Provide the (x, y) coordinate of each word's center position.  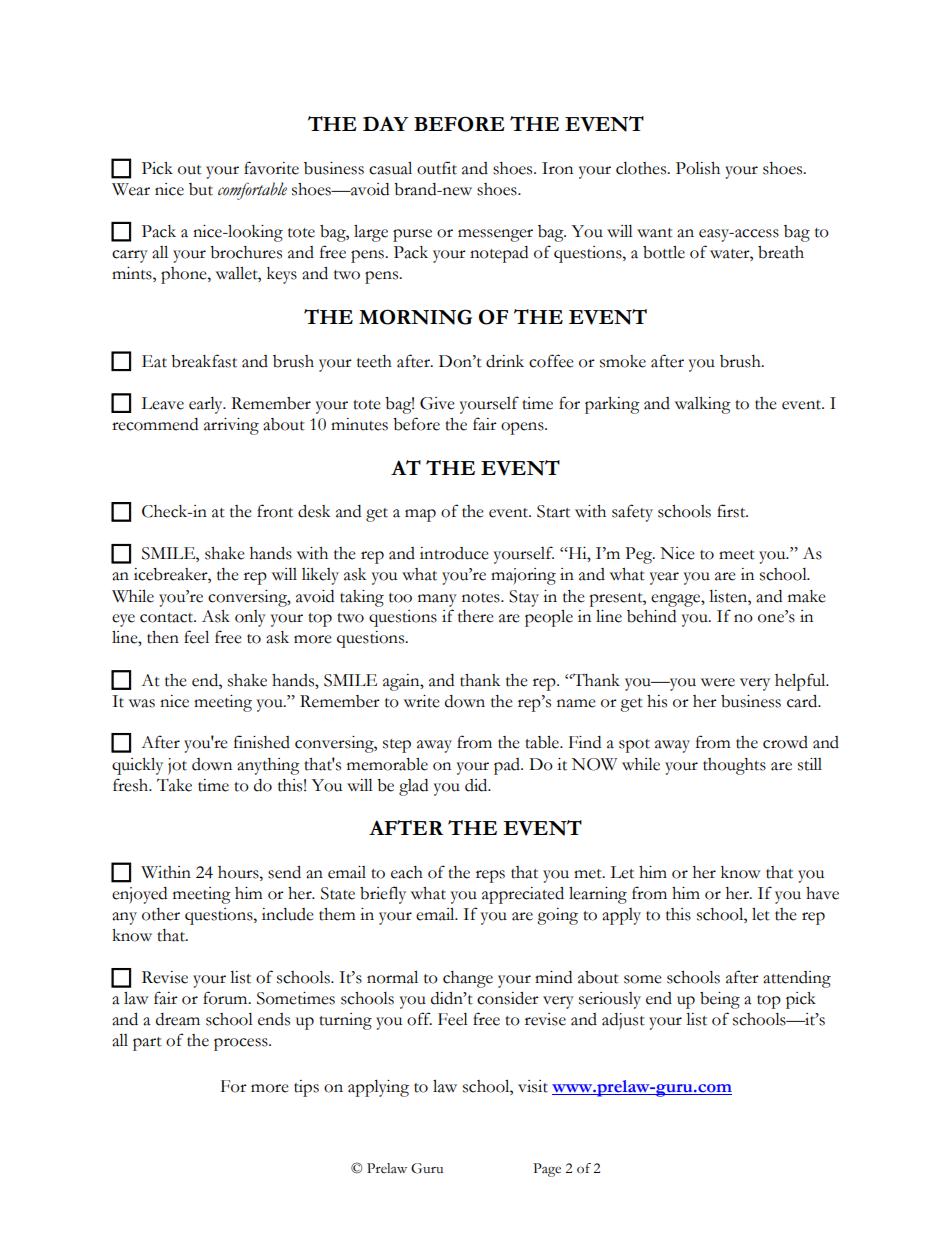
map (420, 515)
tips (306, 1088)
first (732, 511)
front (275, 511)
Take (174, 785)
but (201, 189)
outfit (437, 168)
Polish (698, 168)
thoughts (734, 766)
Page (547, 1170)
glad (413, 787)
